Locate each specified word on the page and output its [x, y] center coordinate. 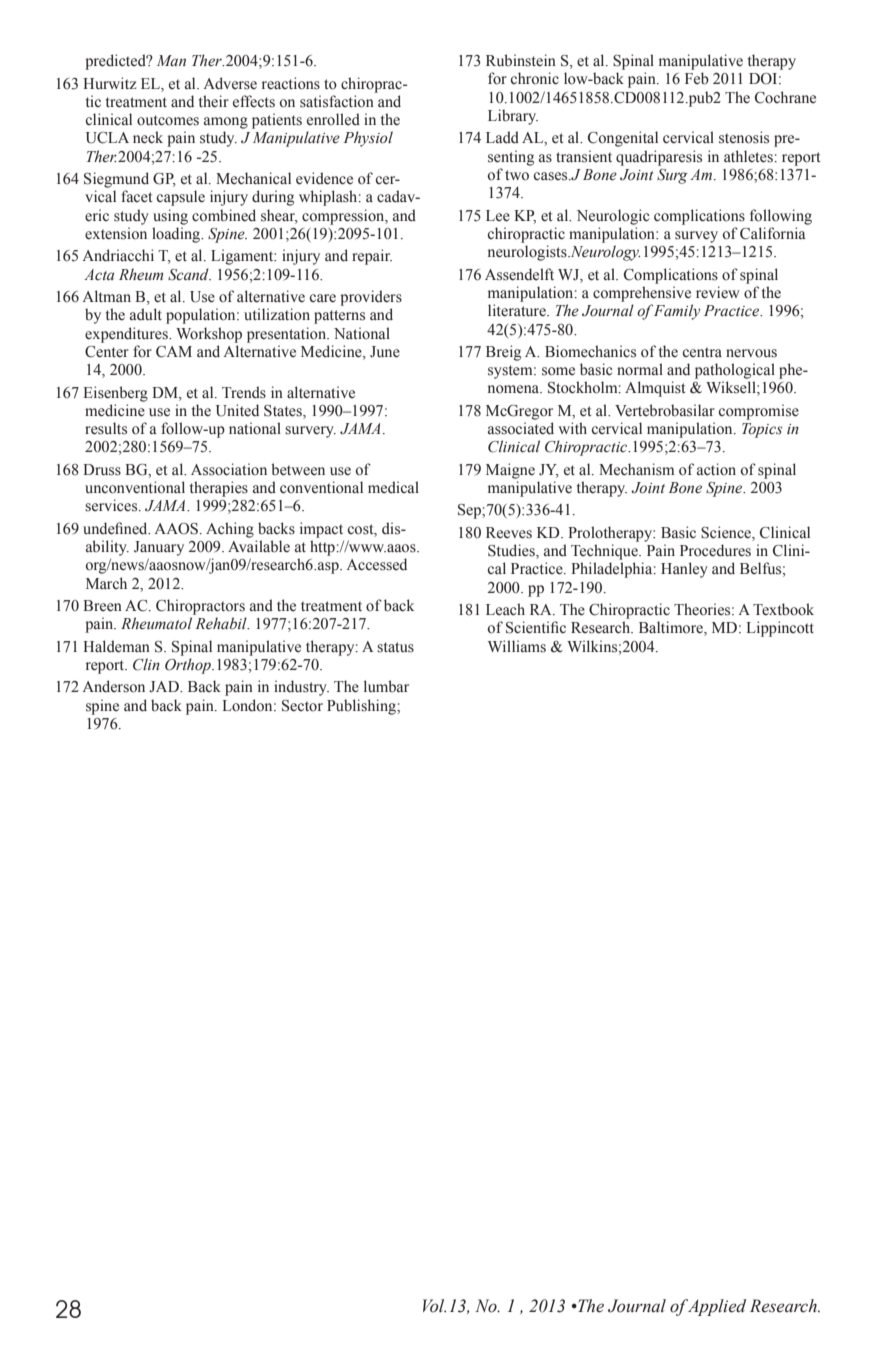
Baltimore [672, 628]
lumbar [386, 686]
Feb [697, 78]
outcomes [168, 120]
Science [727, 533]
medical [393, 487]
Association [229, 469]
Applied [715, 1307]
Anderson [113, 686]
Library [513, 117]
